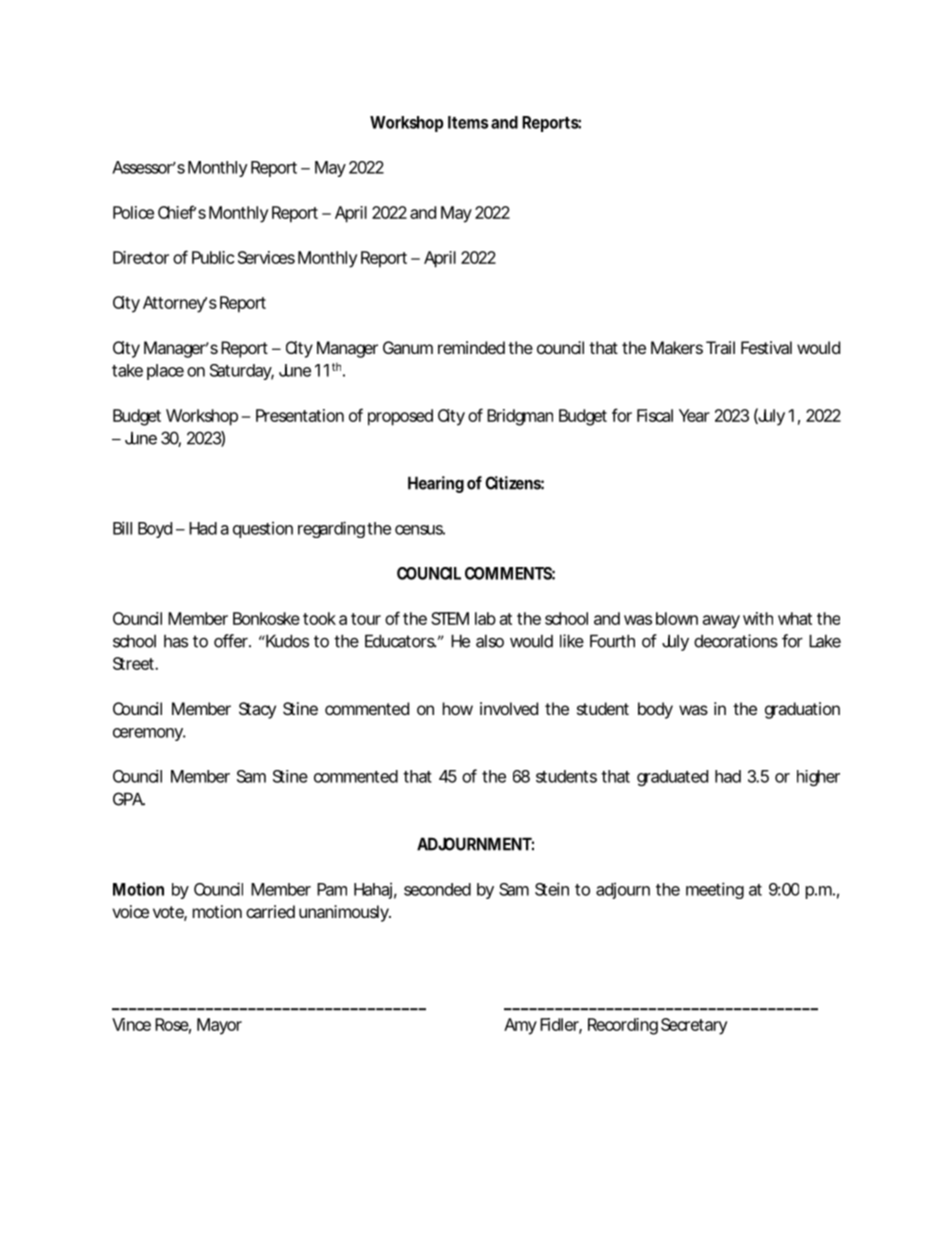 This page has width=952, height=1233. Describe the element at coordinates (694, 415) in the page. I see `Year` at that location.
